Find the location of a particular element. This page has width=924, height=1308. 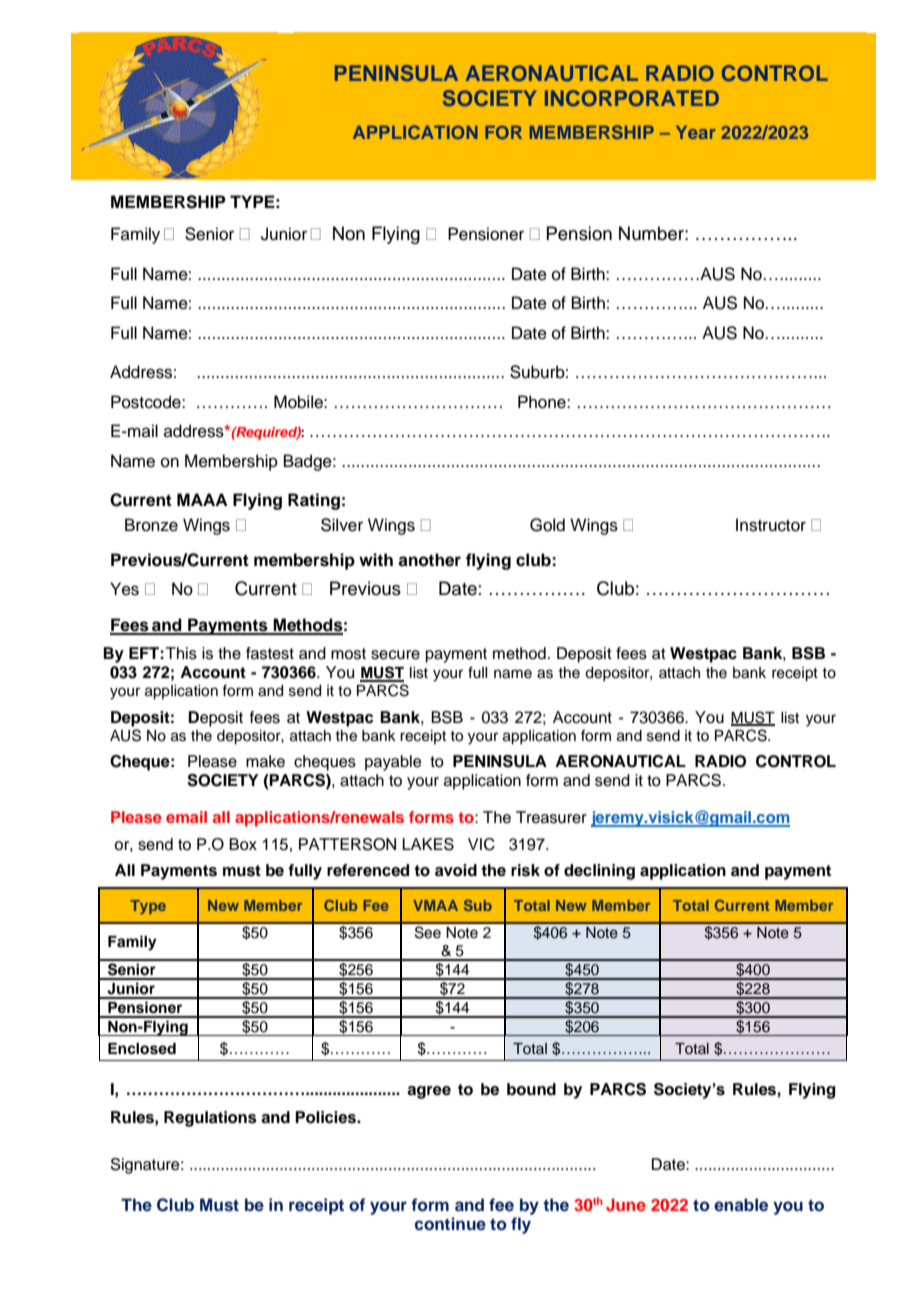

continue is located at coordinates (450, 1223).
